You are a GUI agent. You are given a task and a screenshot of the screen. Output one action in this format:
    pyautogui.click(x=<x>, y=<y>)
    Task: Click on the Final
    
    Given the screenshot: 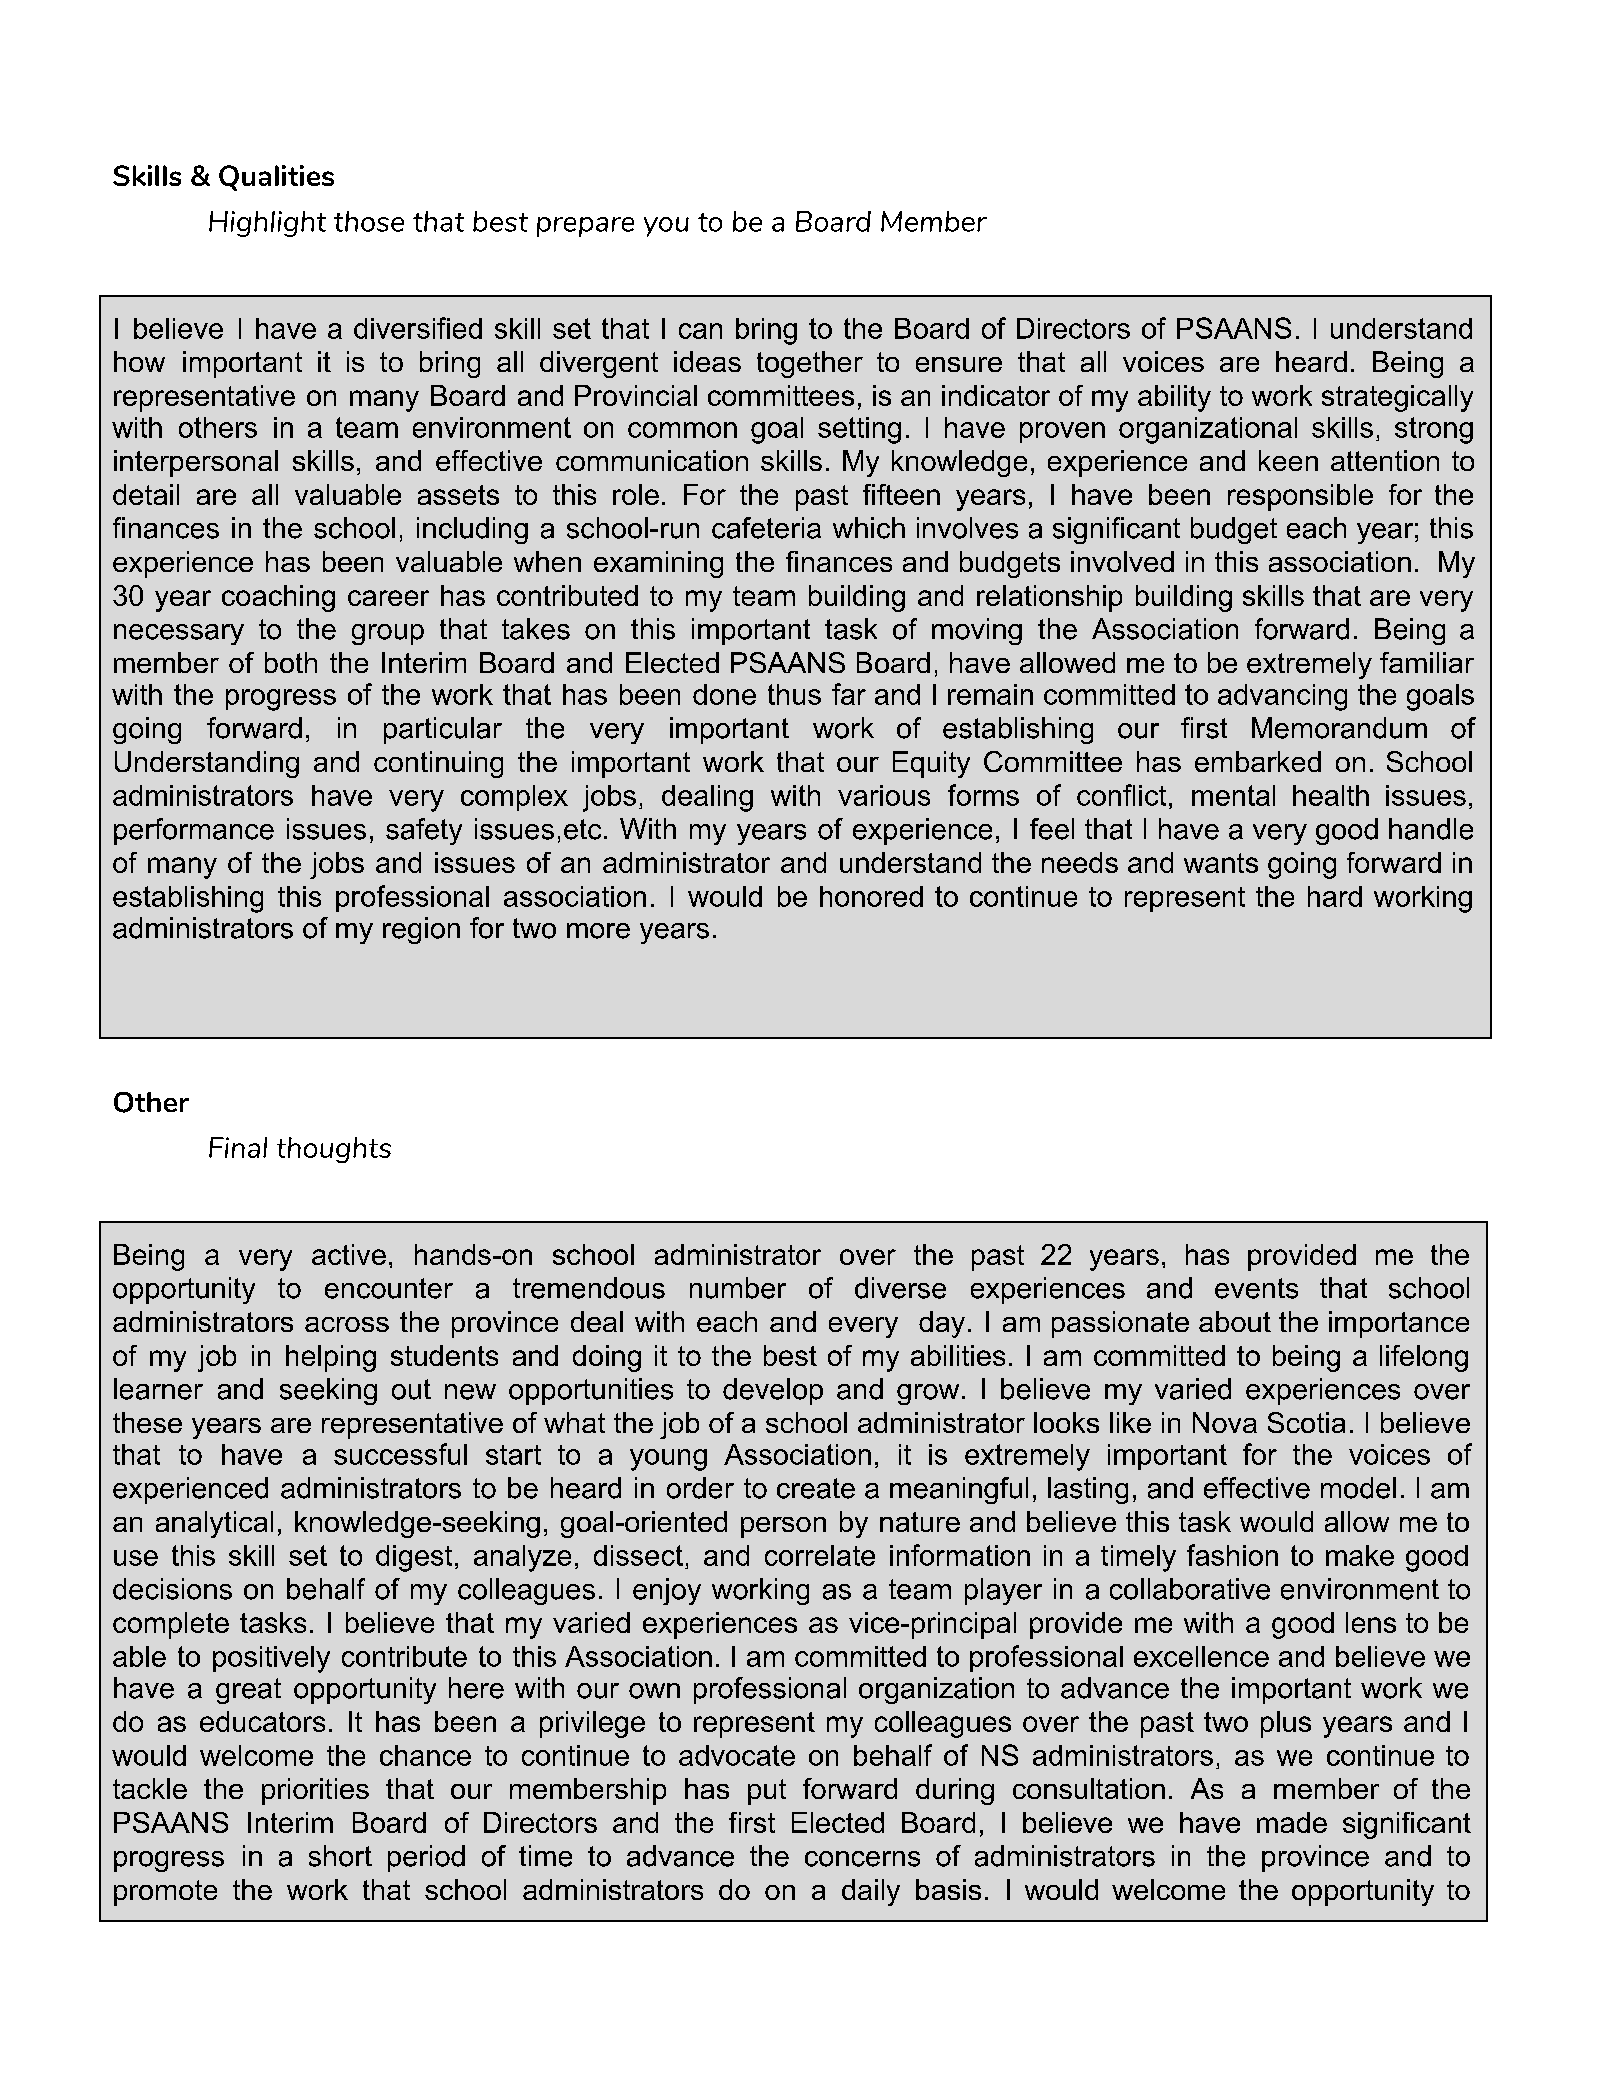 What is the action you would take?
    pyautogui.click(x=238, y=1147)
